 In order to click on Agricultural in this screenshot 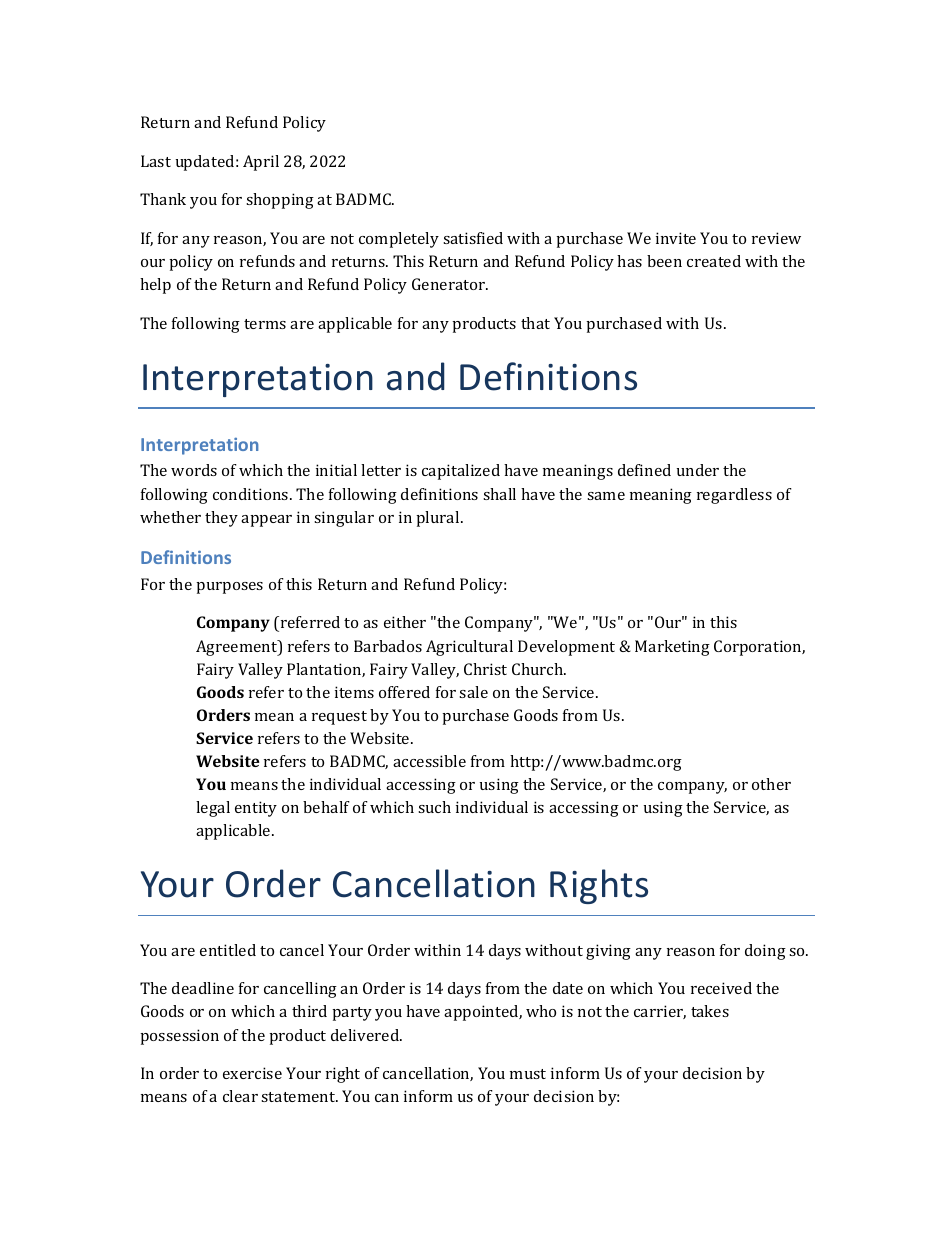, I will do `click(469, 648)`.
